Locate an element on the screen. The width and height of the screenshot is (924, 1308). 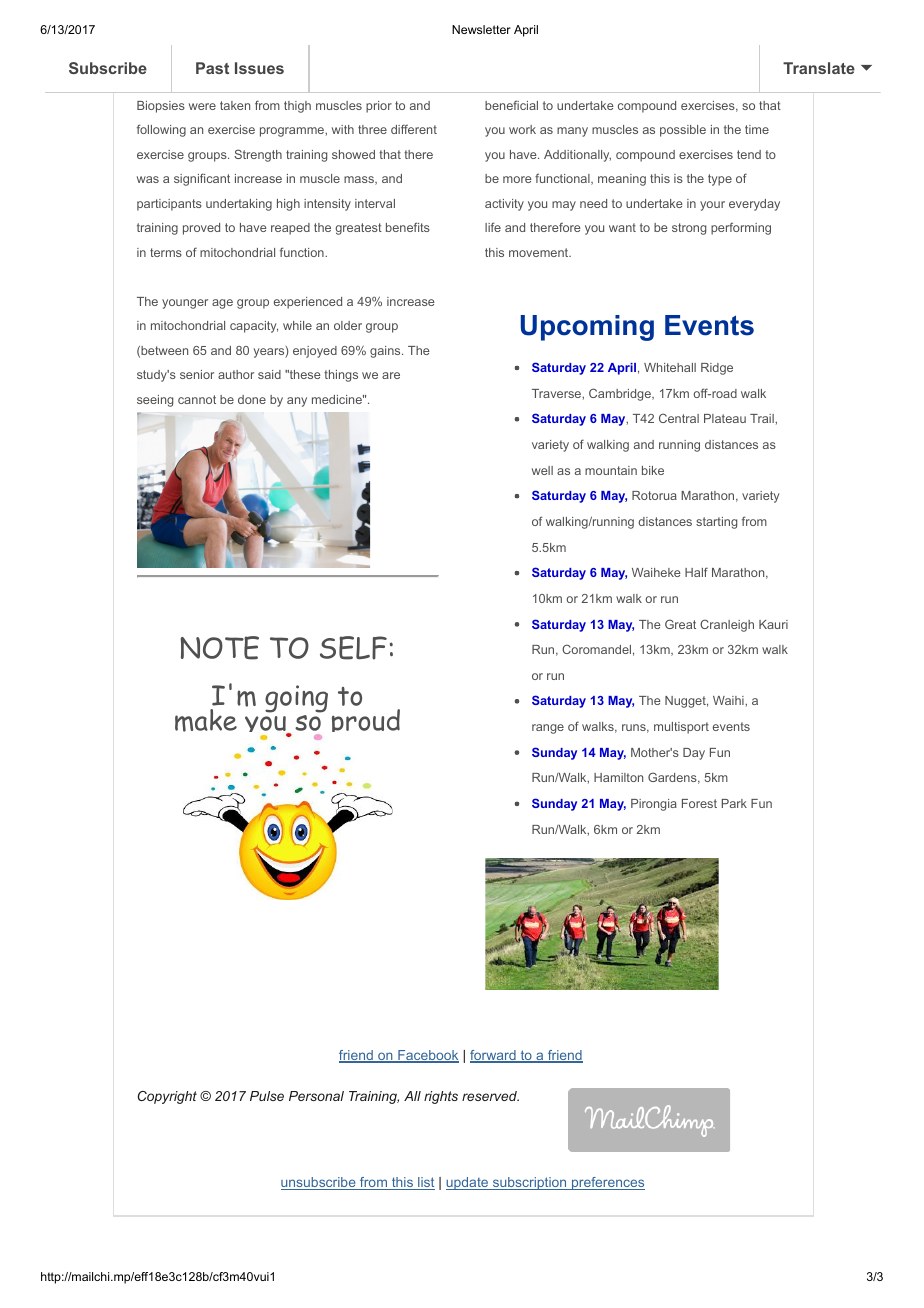
Translate is located at coordinates (819, 68).
